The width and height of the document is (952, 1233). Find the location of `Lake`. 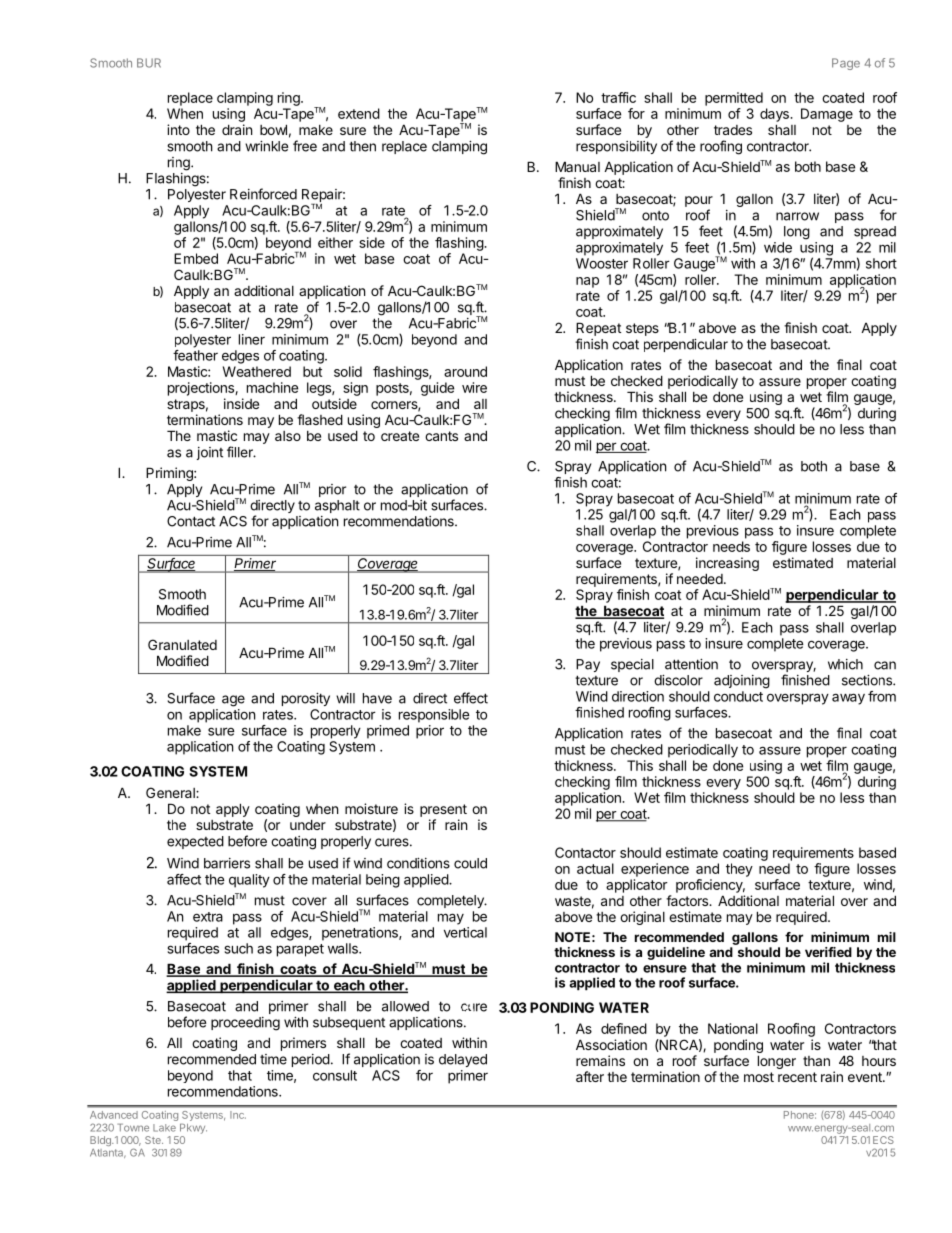

Lake is located at coordinates (164, 1128).
